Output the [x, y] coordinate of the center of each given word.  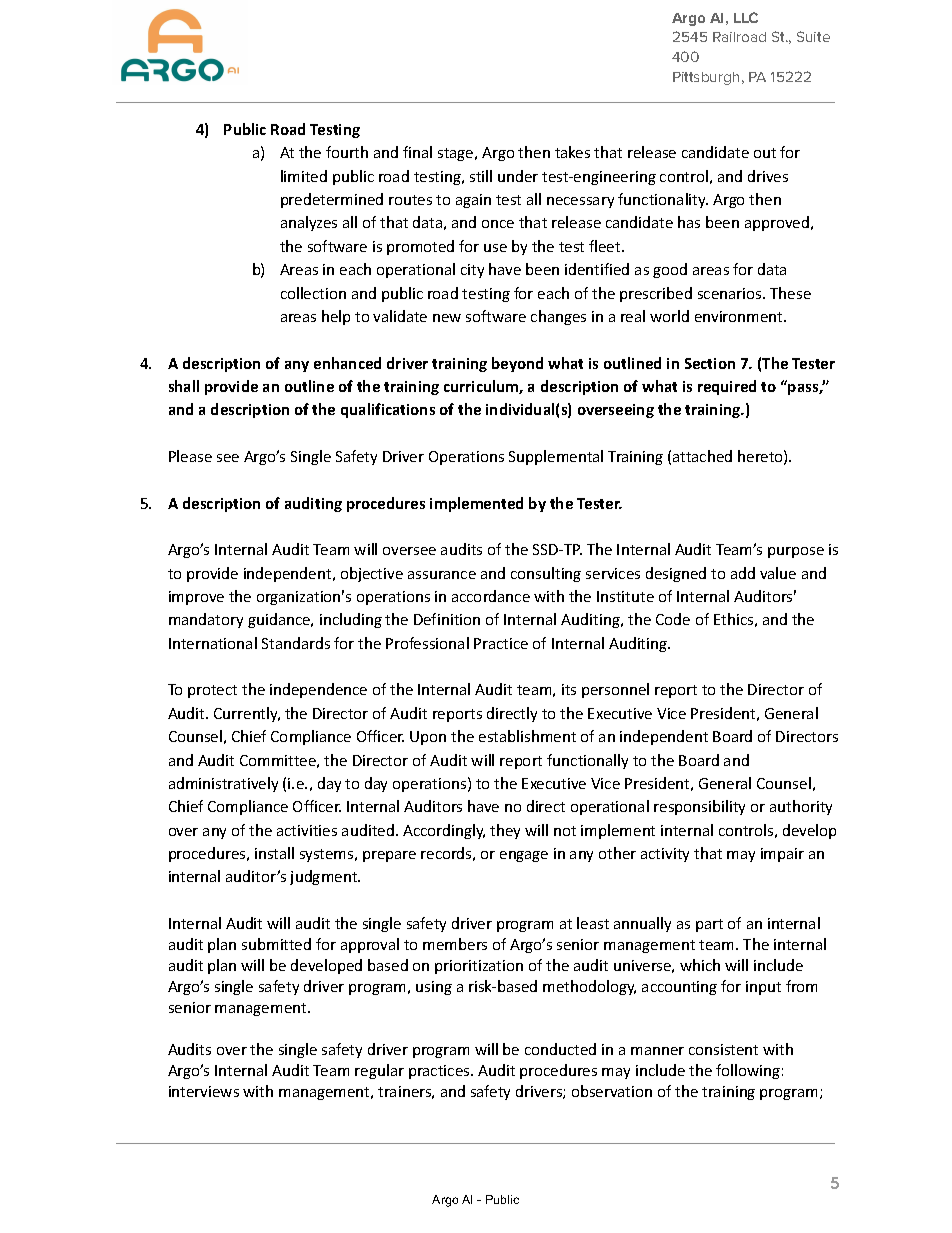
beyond [517, 364]
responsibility [699, 807]
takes [572, 152]
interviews [204, 1091]
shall [184, 386]
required [727, 387]
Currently [247, 714]
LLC [746, 17]
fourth [347, 152]
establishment [527, 736]
